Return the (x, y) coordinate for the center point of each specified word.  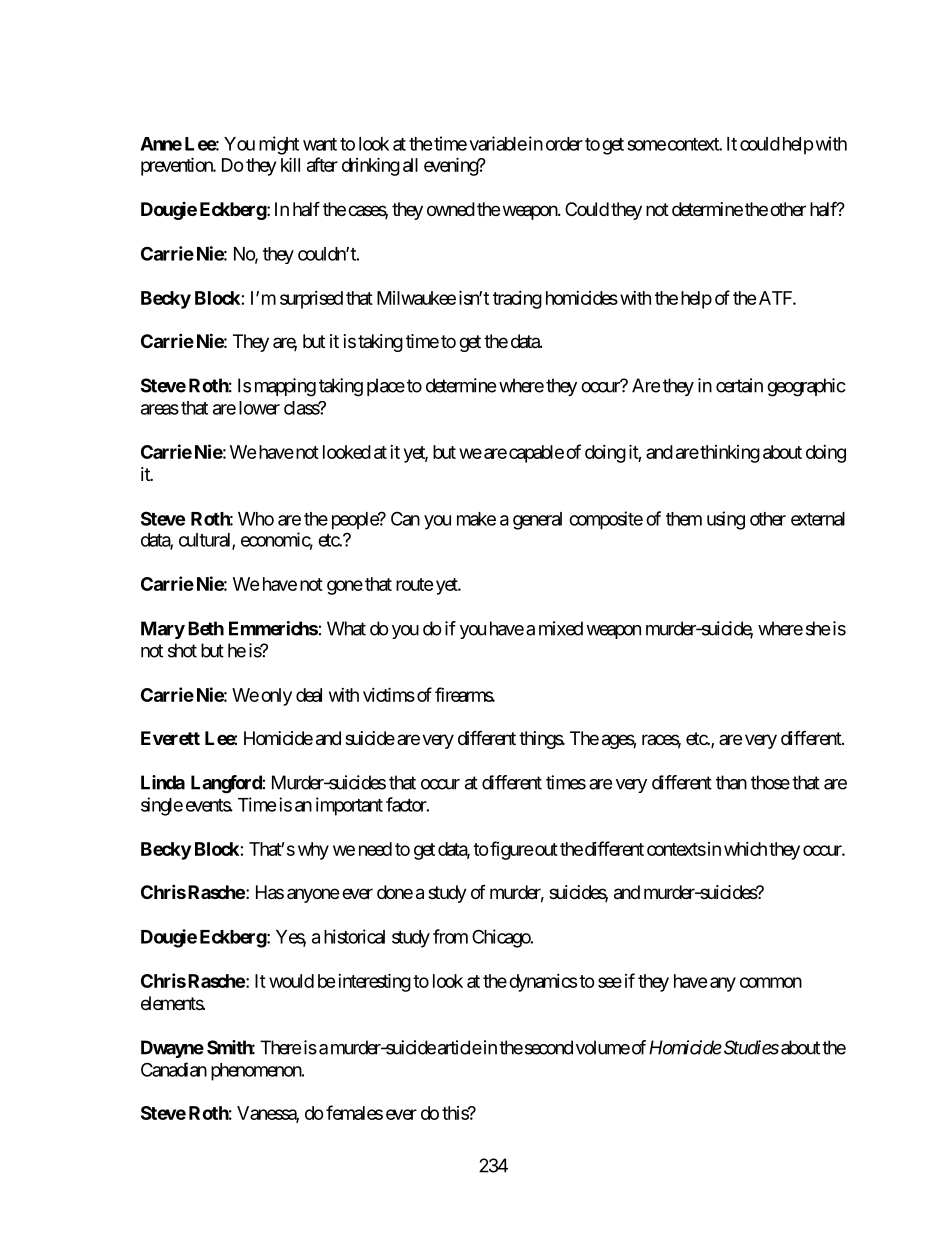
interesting (373, 982)
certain (739, 385)
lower (259, 408)
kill (290, 164)
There (280, 1047)
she (818, 628)
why (313, 851)
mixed (561, 628)
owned (451, 209)
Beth (206, 628)
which (745, 849)
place (386, 387)
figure (511, 850)
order (564, 144)
